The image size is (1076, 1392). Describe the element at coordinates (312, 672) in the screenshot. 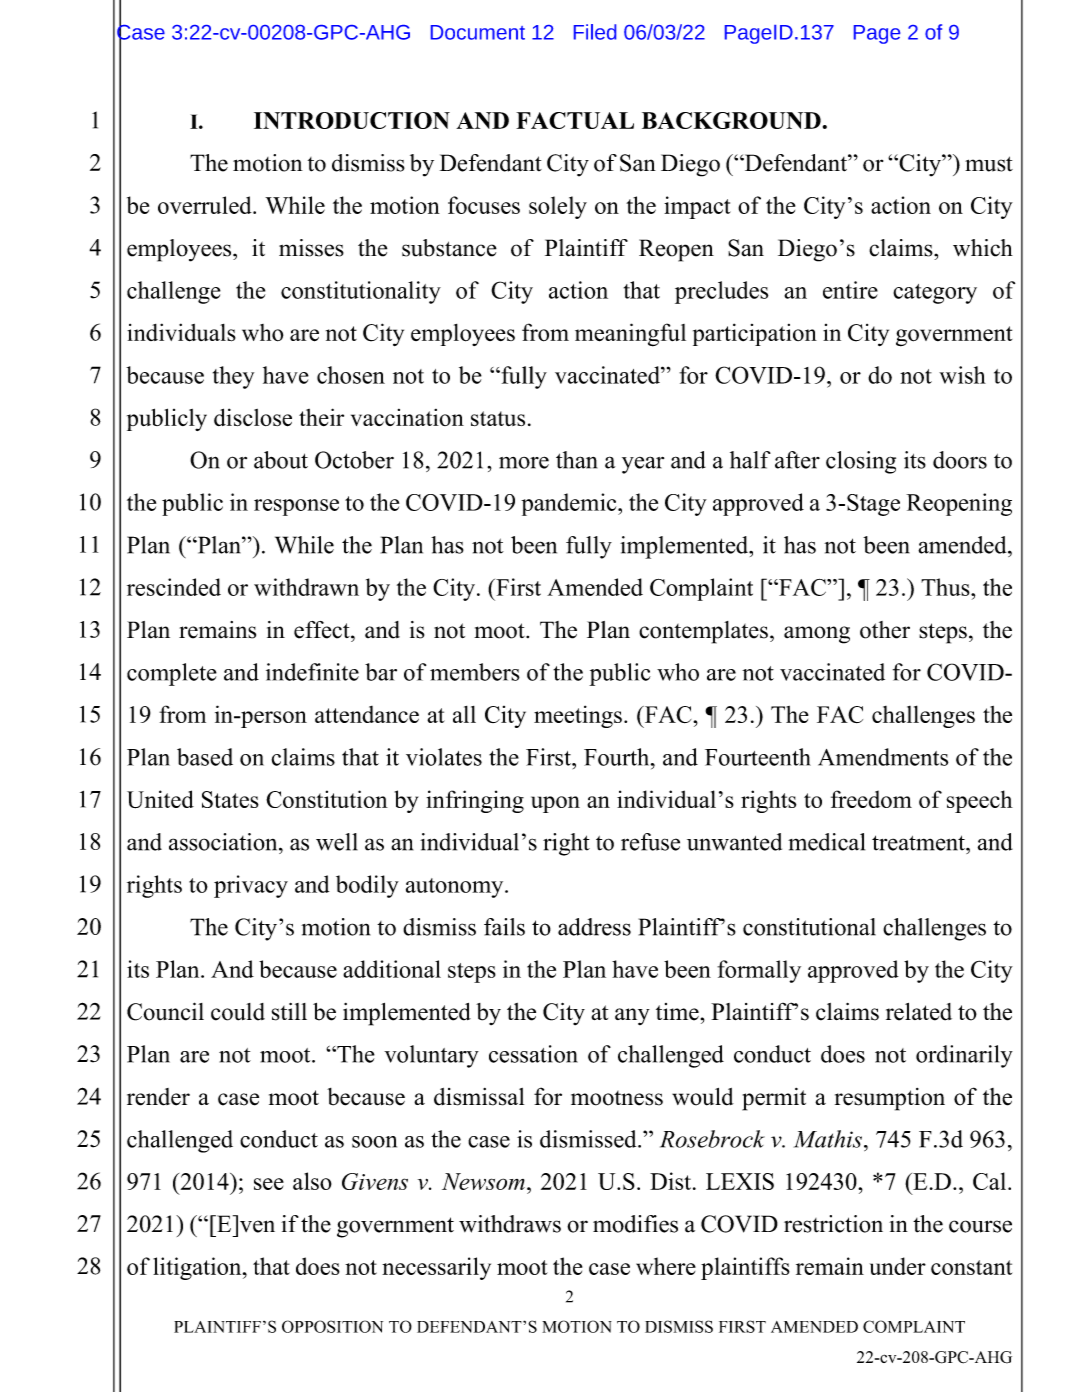

I see `indefinite` at that location.
